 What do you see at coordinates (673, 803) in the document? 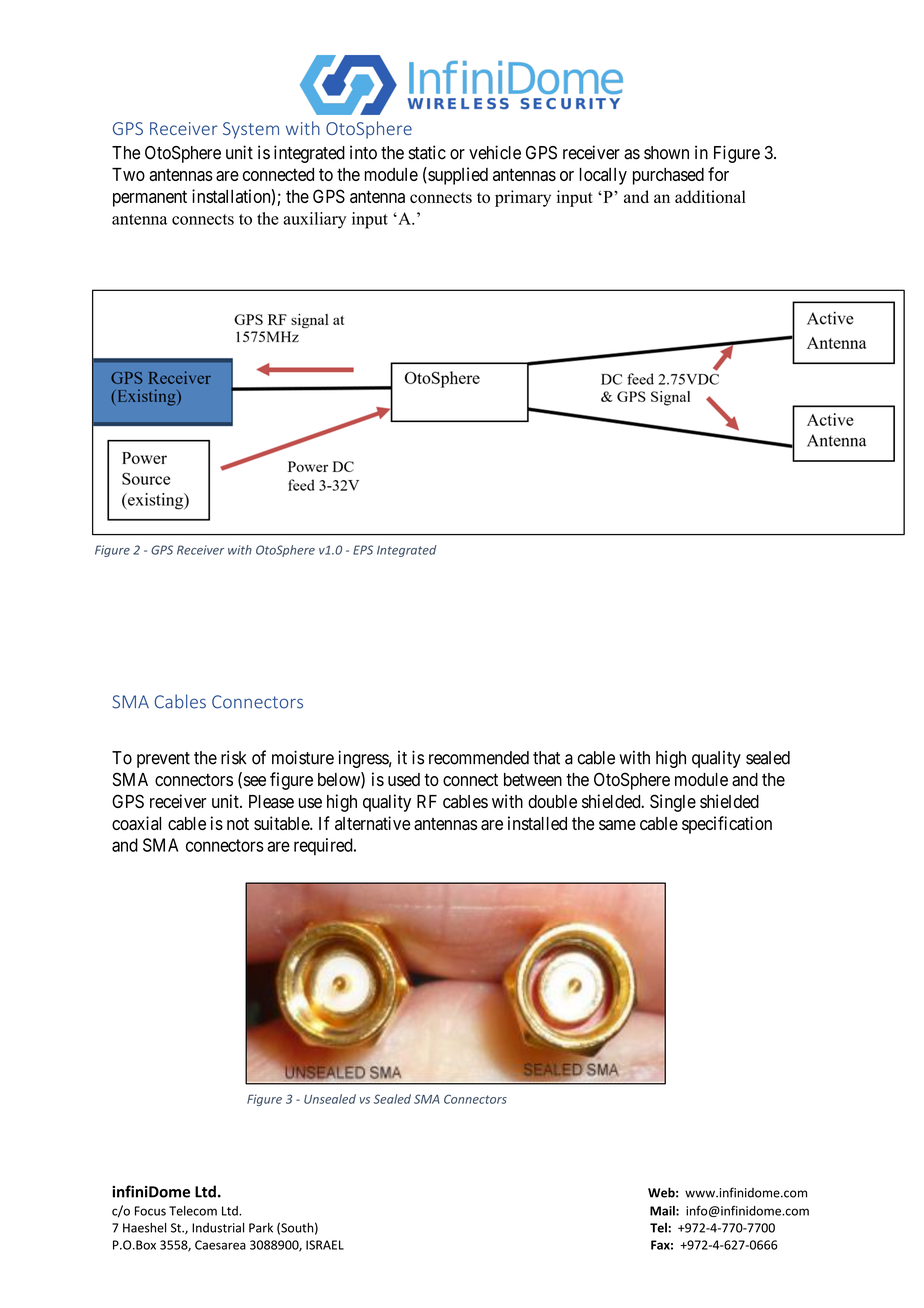
I see `Single` at bounding box center [673, 803].
